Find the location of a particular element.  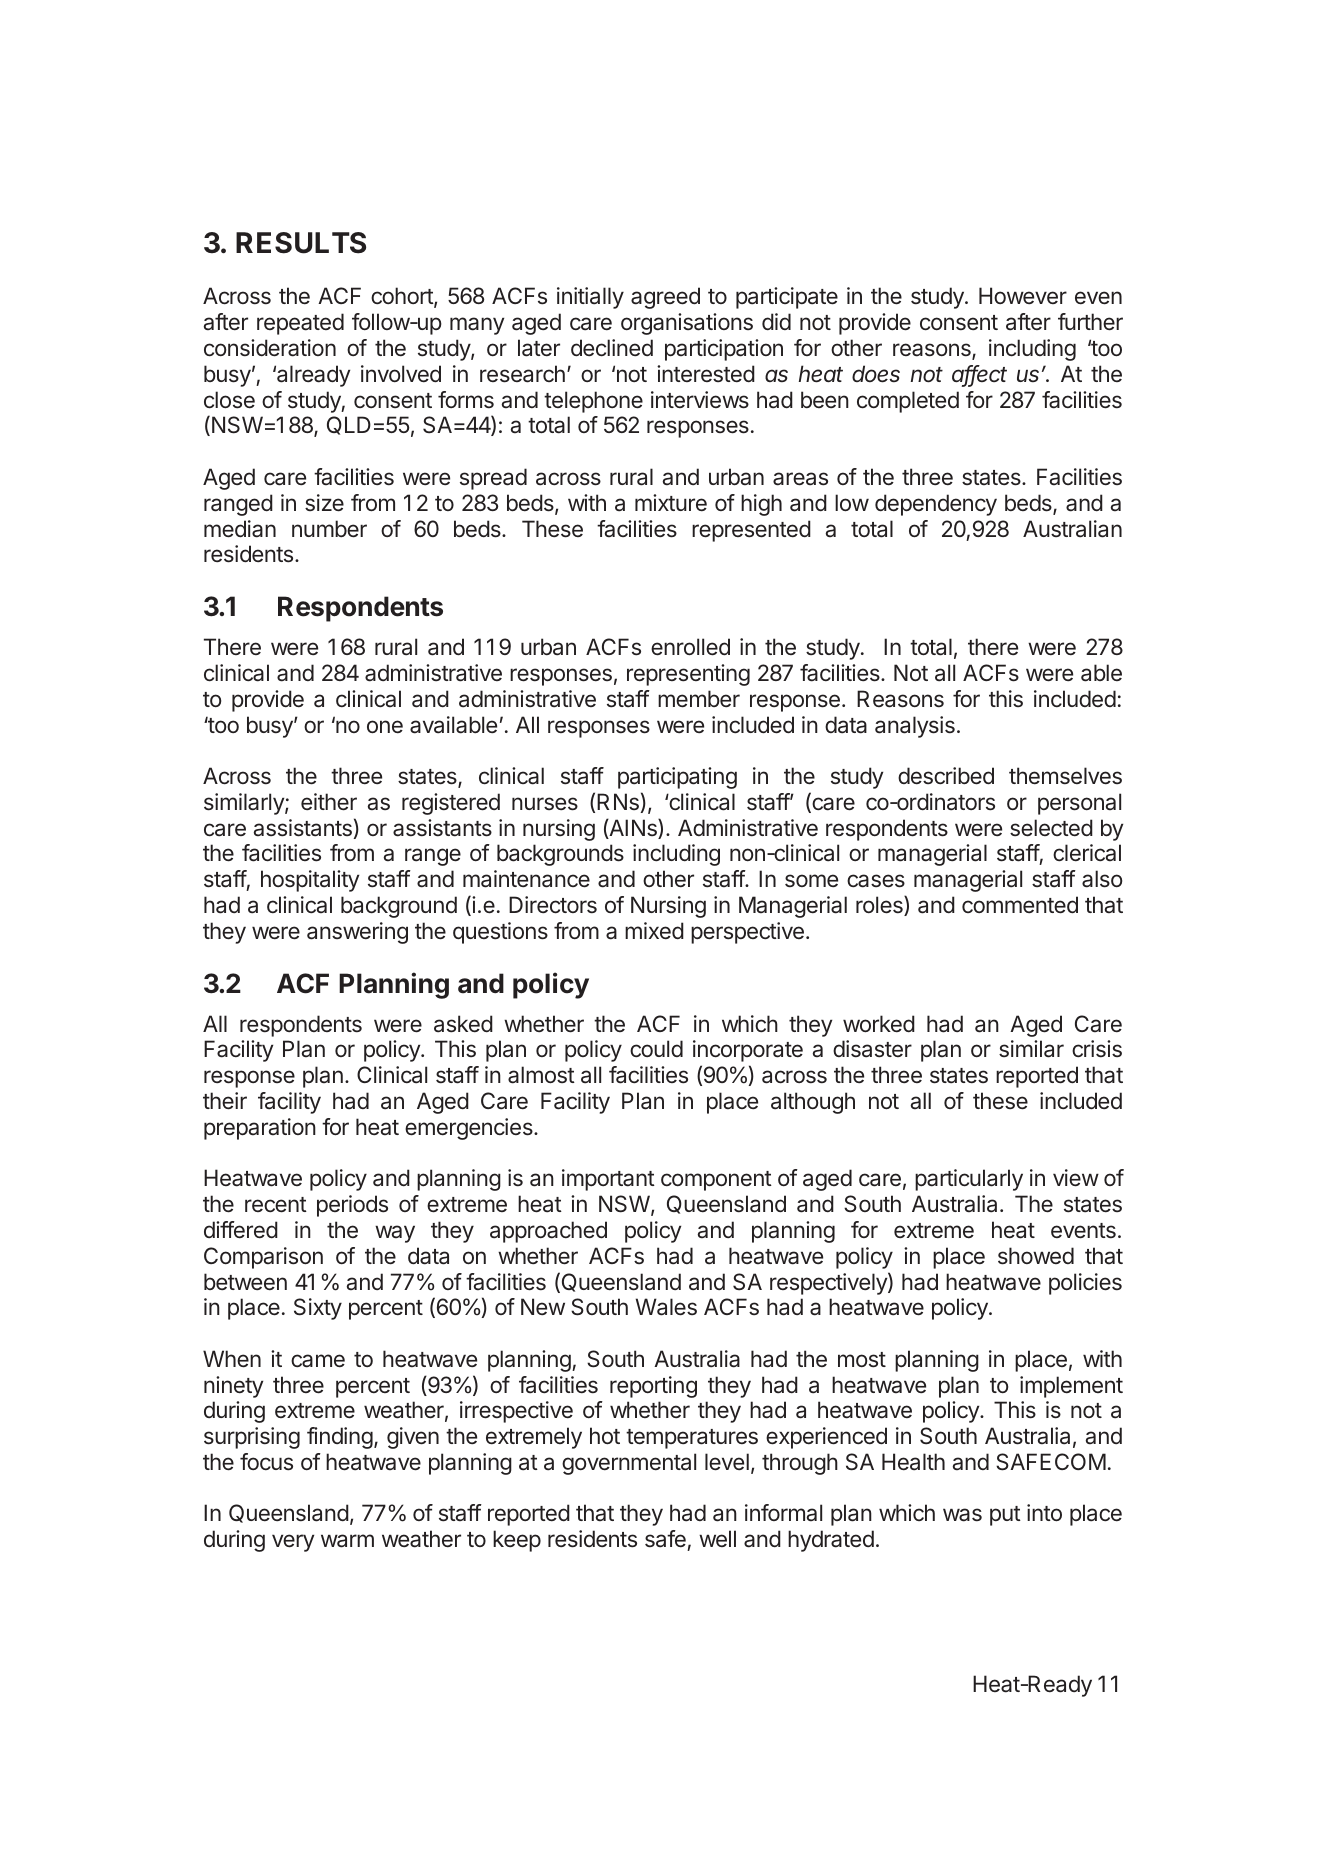

commented is located at coordinates (1020, 905).
